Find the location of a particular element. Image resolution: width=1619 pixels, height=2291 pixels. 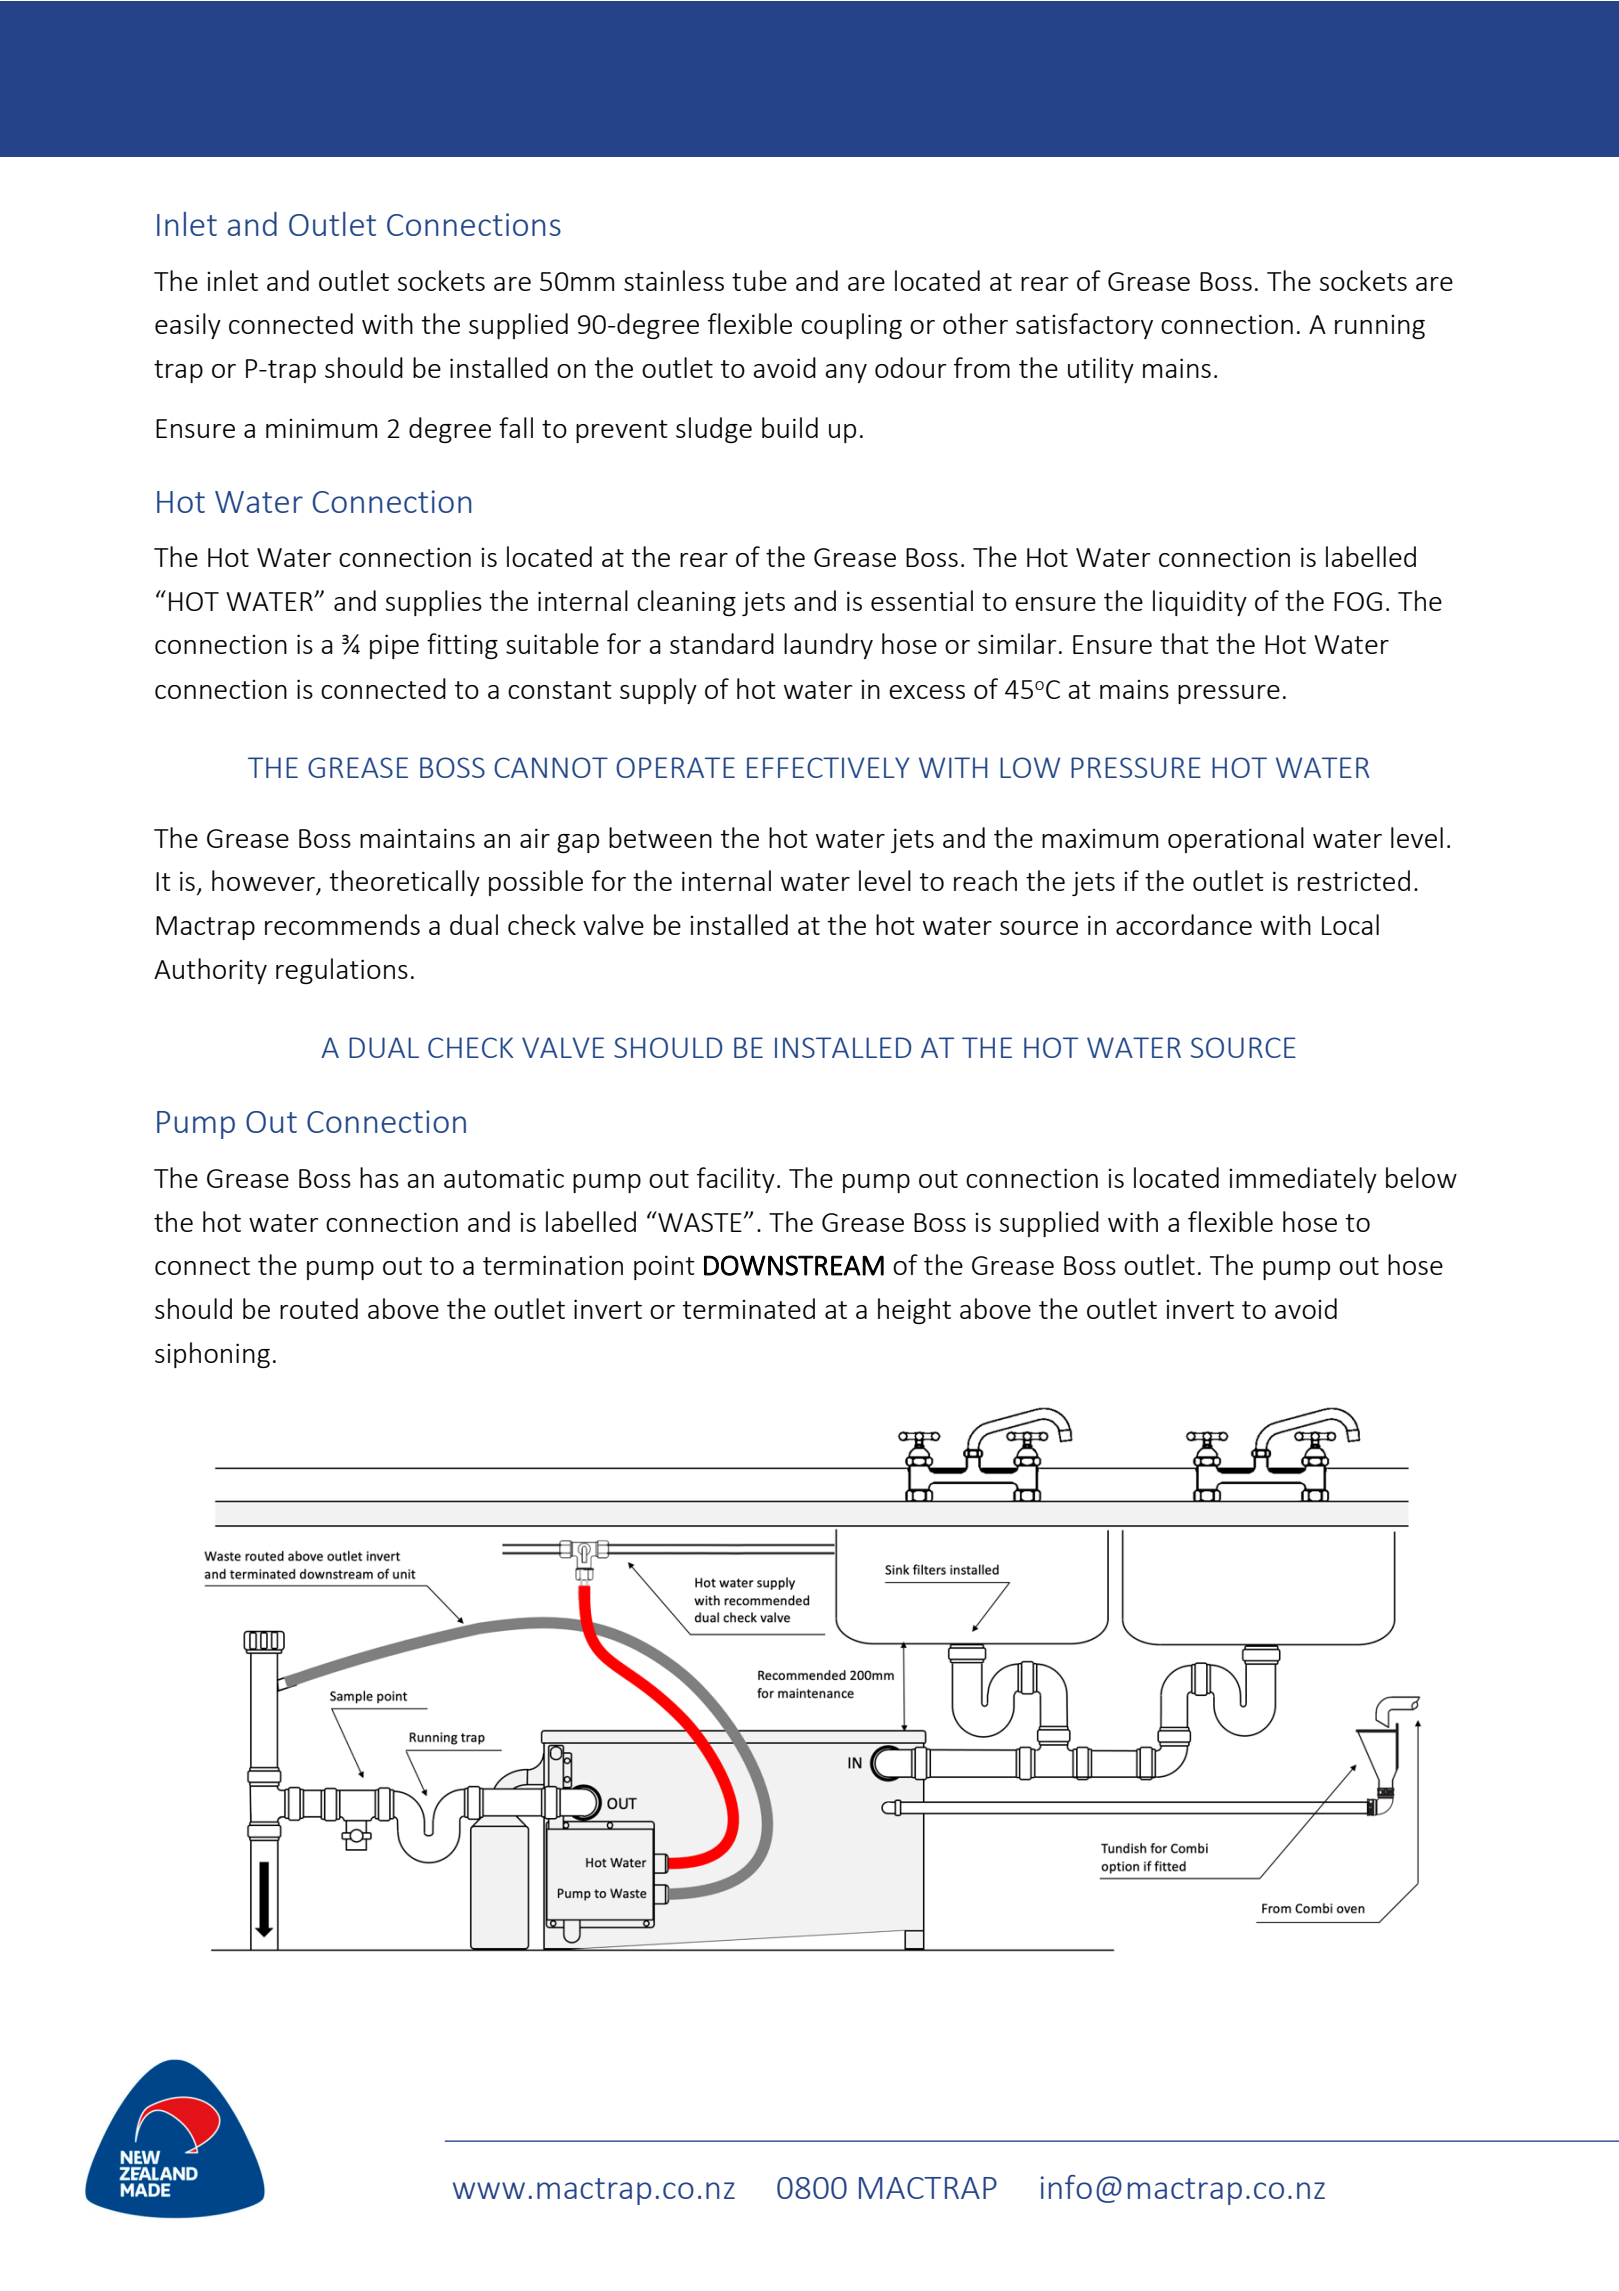

EFFECTIVELY is located at coordinates (828, 767).
